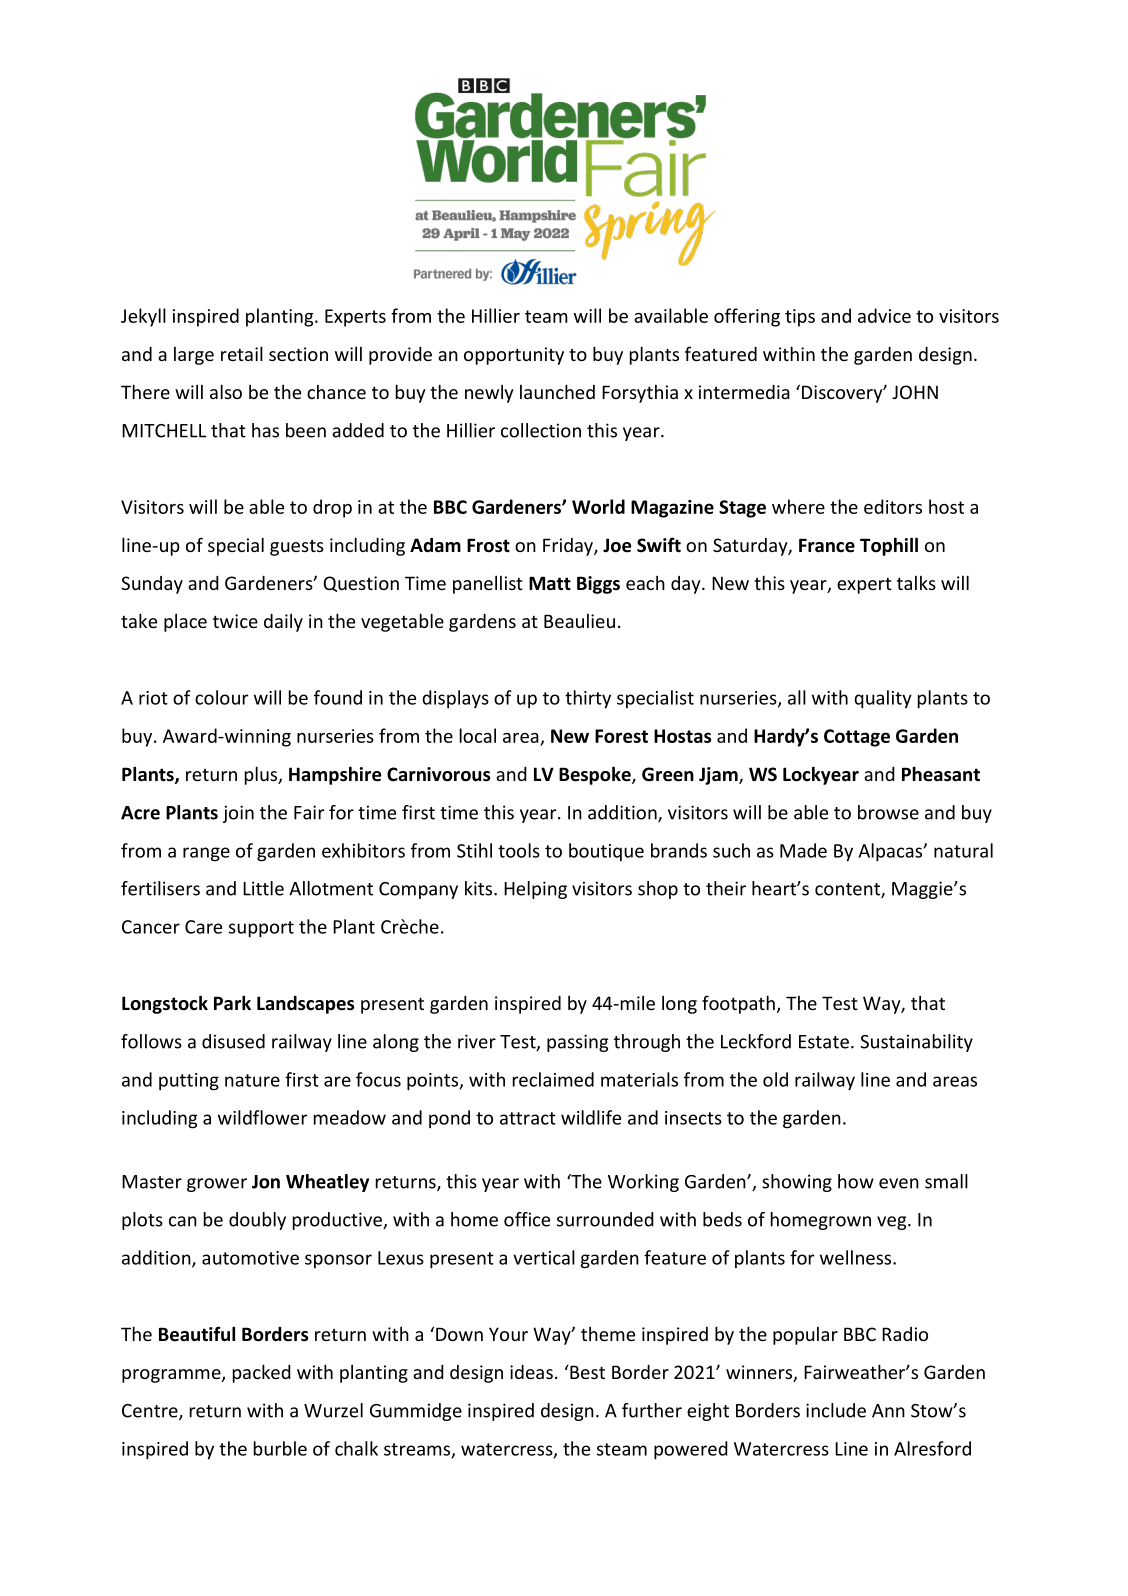 Image resolution: width=1128 pixels, height=1596 pixels. I want to click on retail, so click(242, 353).
